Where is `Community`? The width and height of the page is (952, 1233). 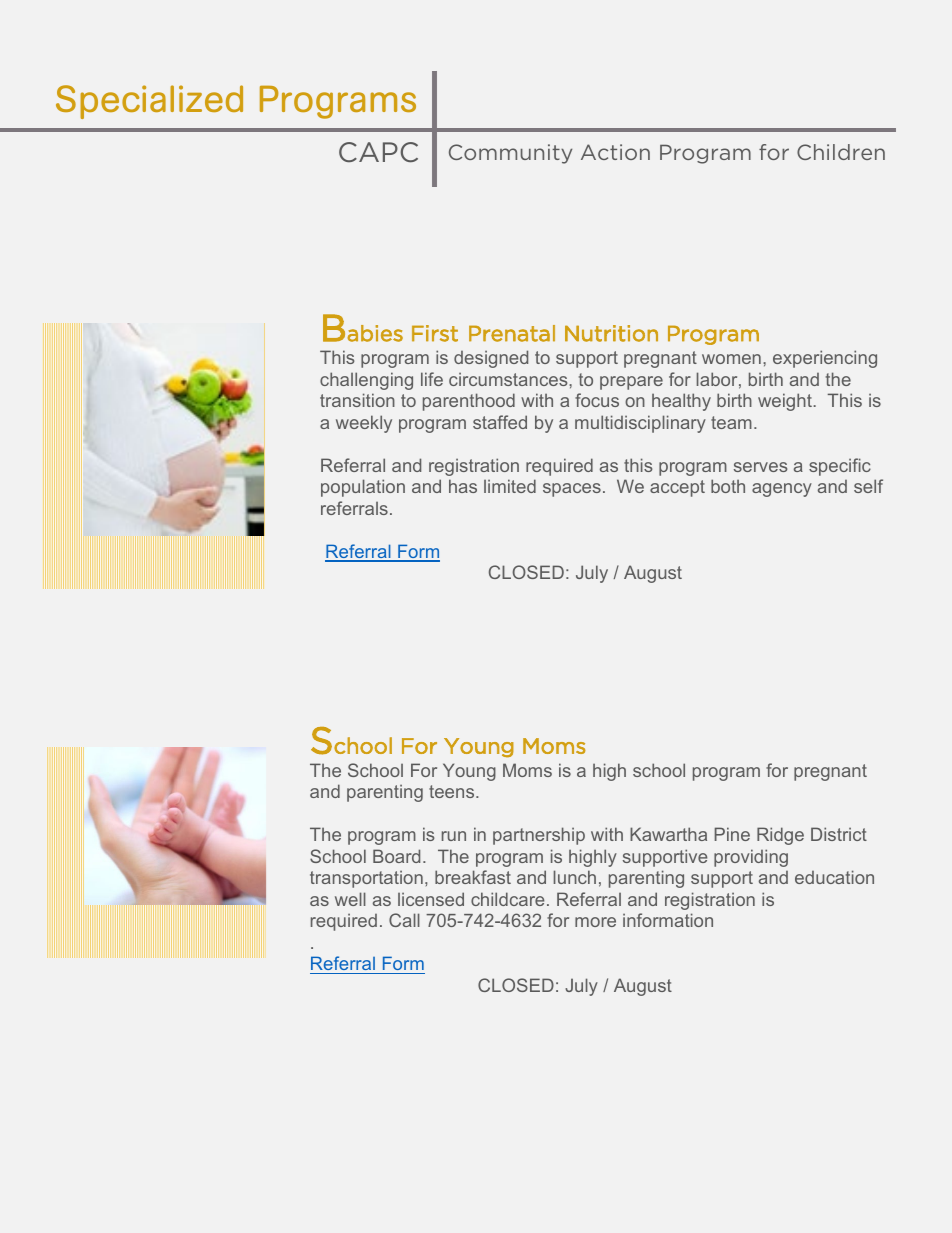
Community is located at coordinates (510, 154).
